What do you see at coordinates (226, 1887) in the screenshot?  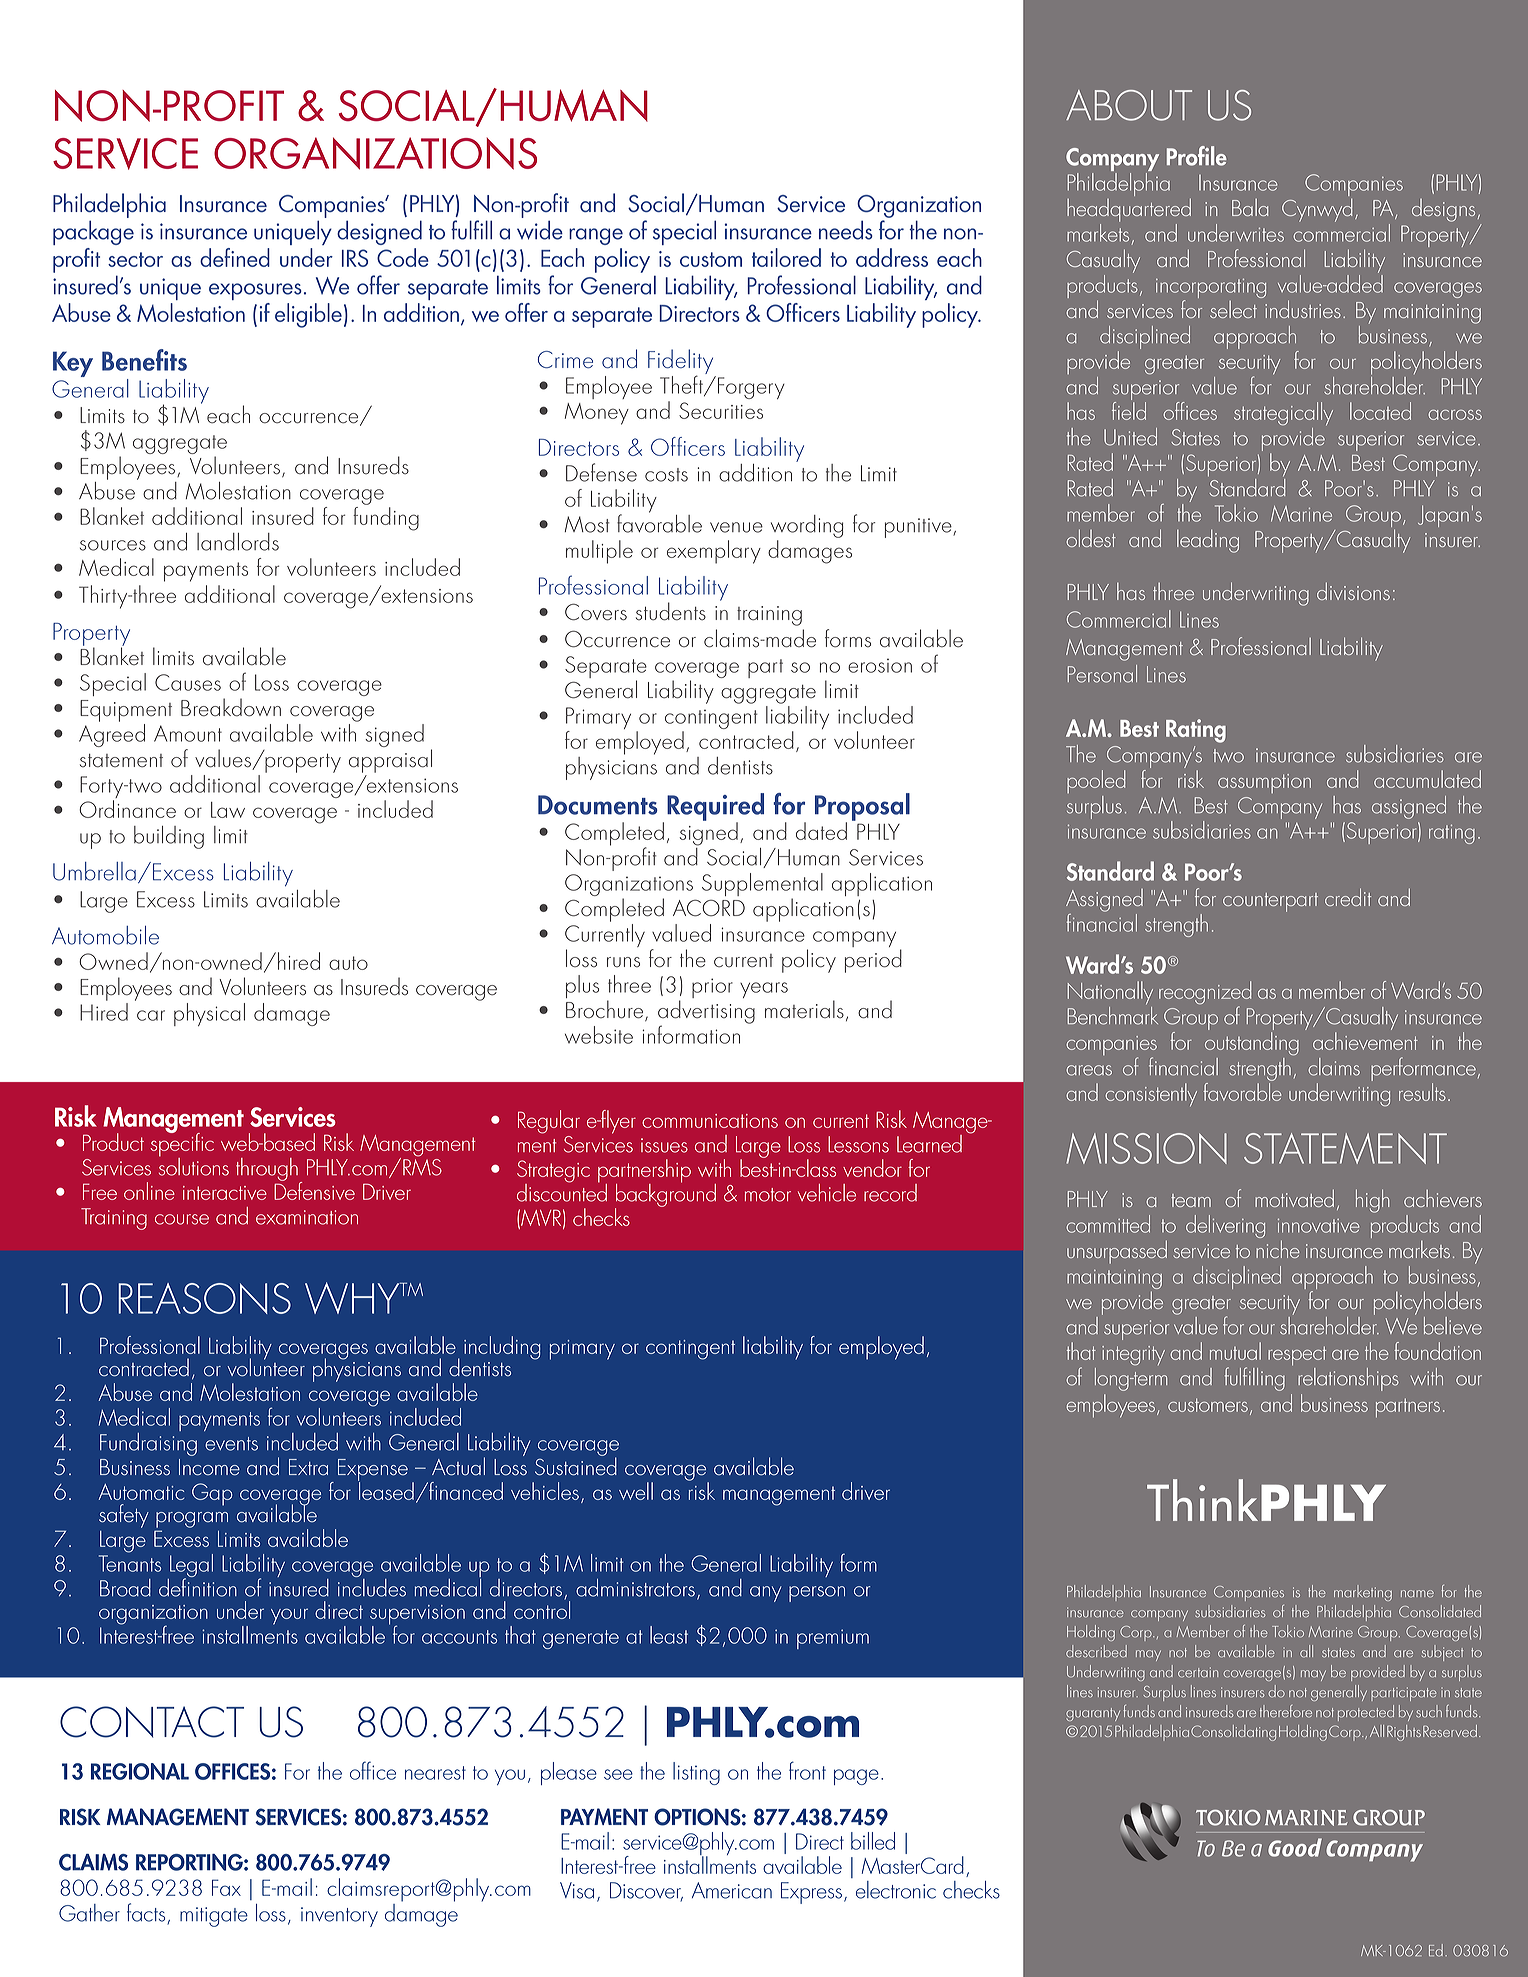 I see `Fax` at bounding box center [226, 1887].
